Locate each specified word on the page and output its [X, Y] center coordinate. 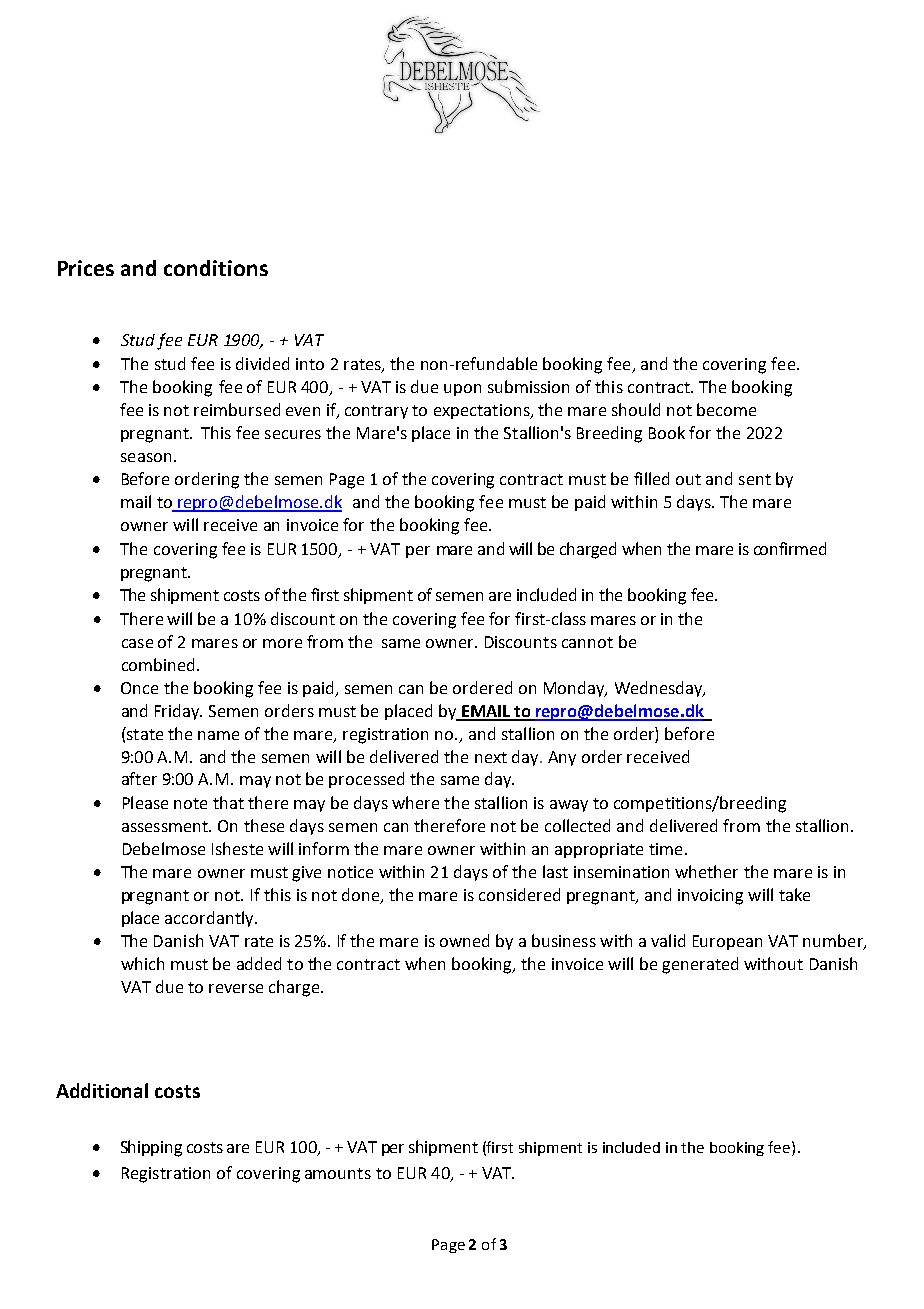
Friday [178, 712]
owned [464, 940]
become [726, 409]
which [142, 963]
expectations [483, 411]
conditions [216, 268]
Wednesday [660, 689]
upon [462, 390]
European [727, 942]
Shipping [151, 1148]
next [491, 757]
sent [755, 479]
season [146, 457]
